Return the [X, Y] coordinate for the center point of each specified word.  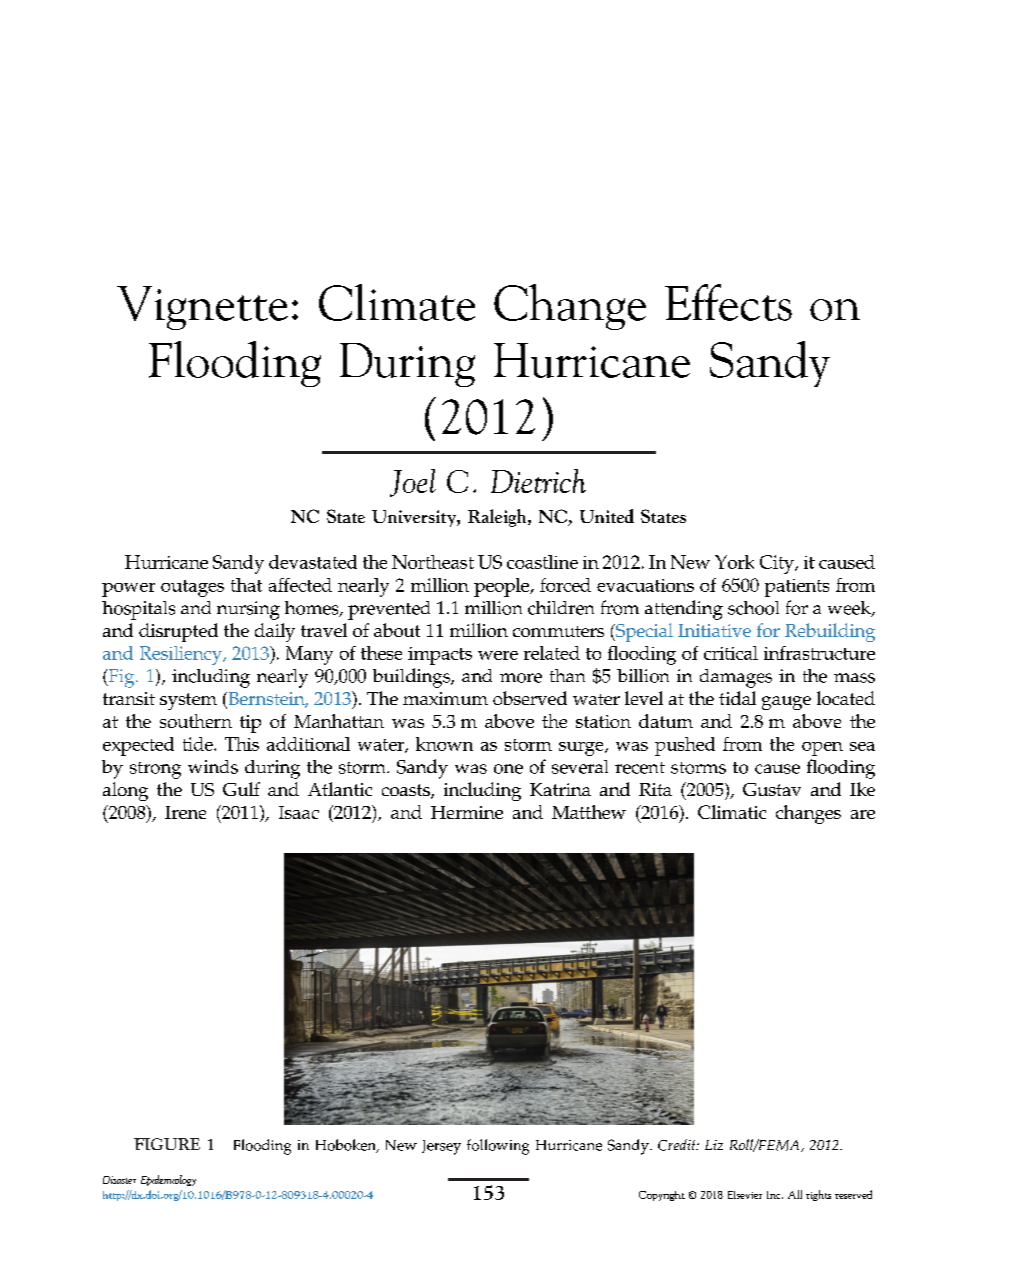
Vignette [202, 308]
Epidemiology [168, 1180]
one [508, 769]
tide [199, 744]
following [498, 1147]
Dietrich [538, 481]
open [822, 749]
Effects [728, 302]
